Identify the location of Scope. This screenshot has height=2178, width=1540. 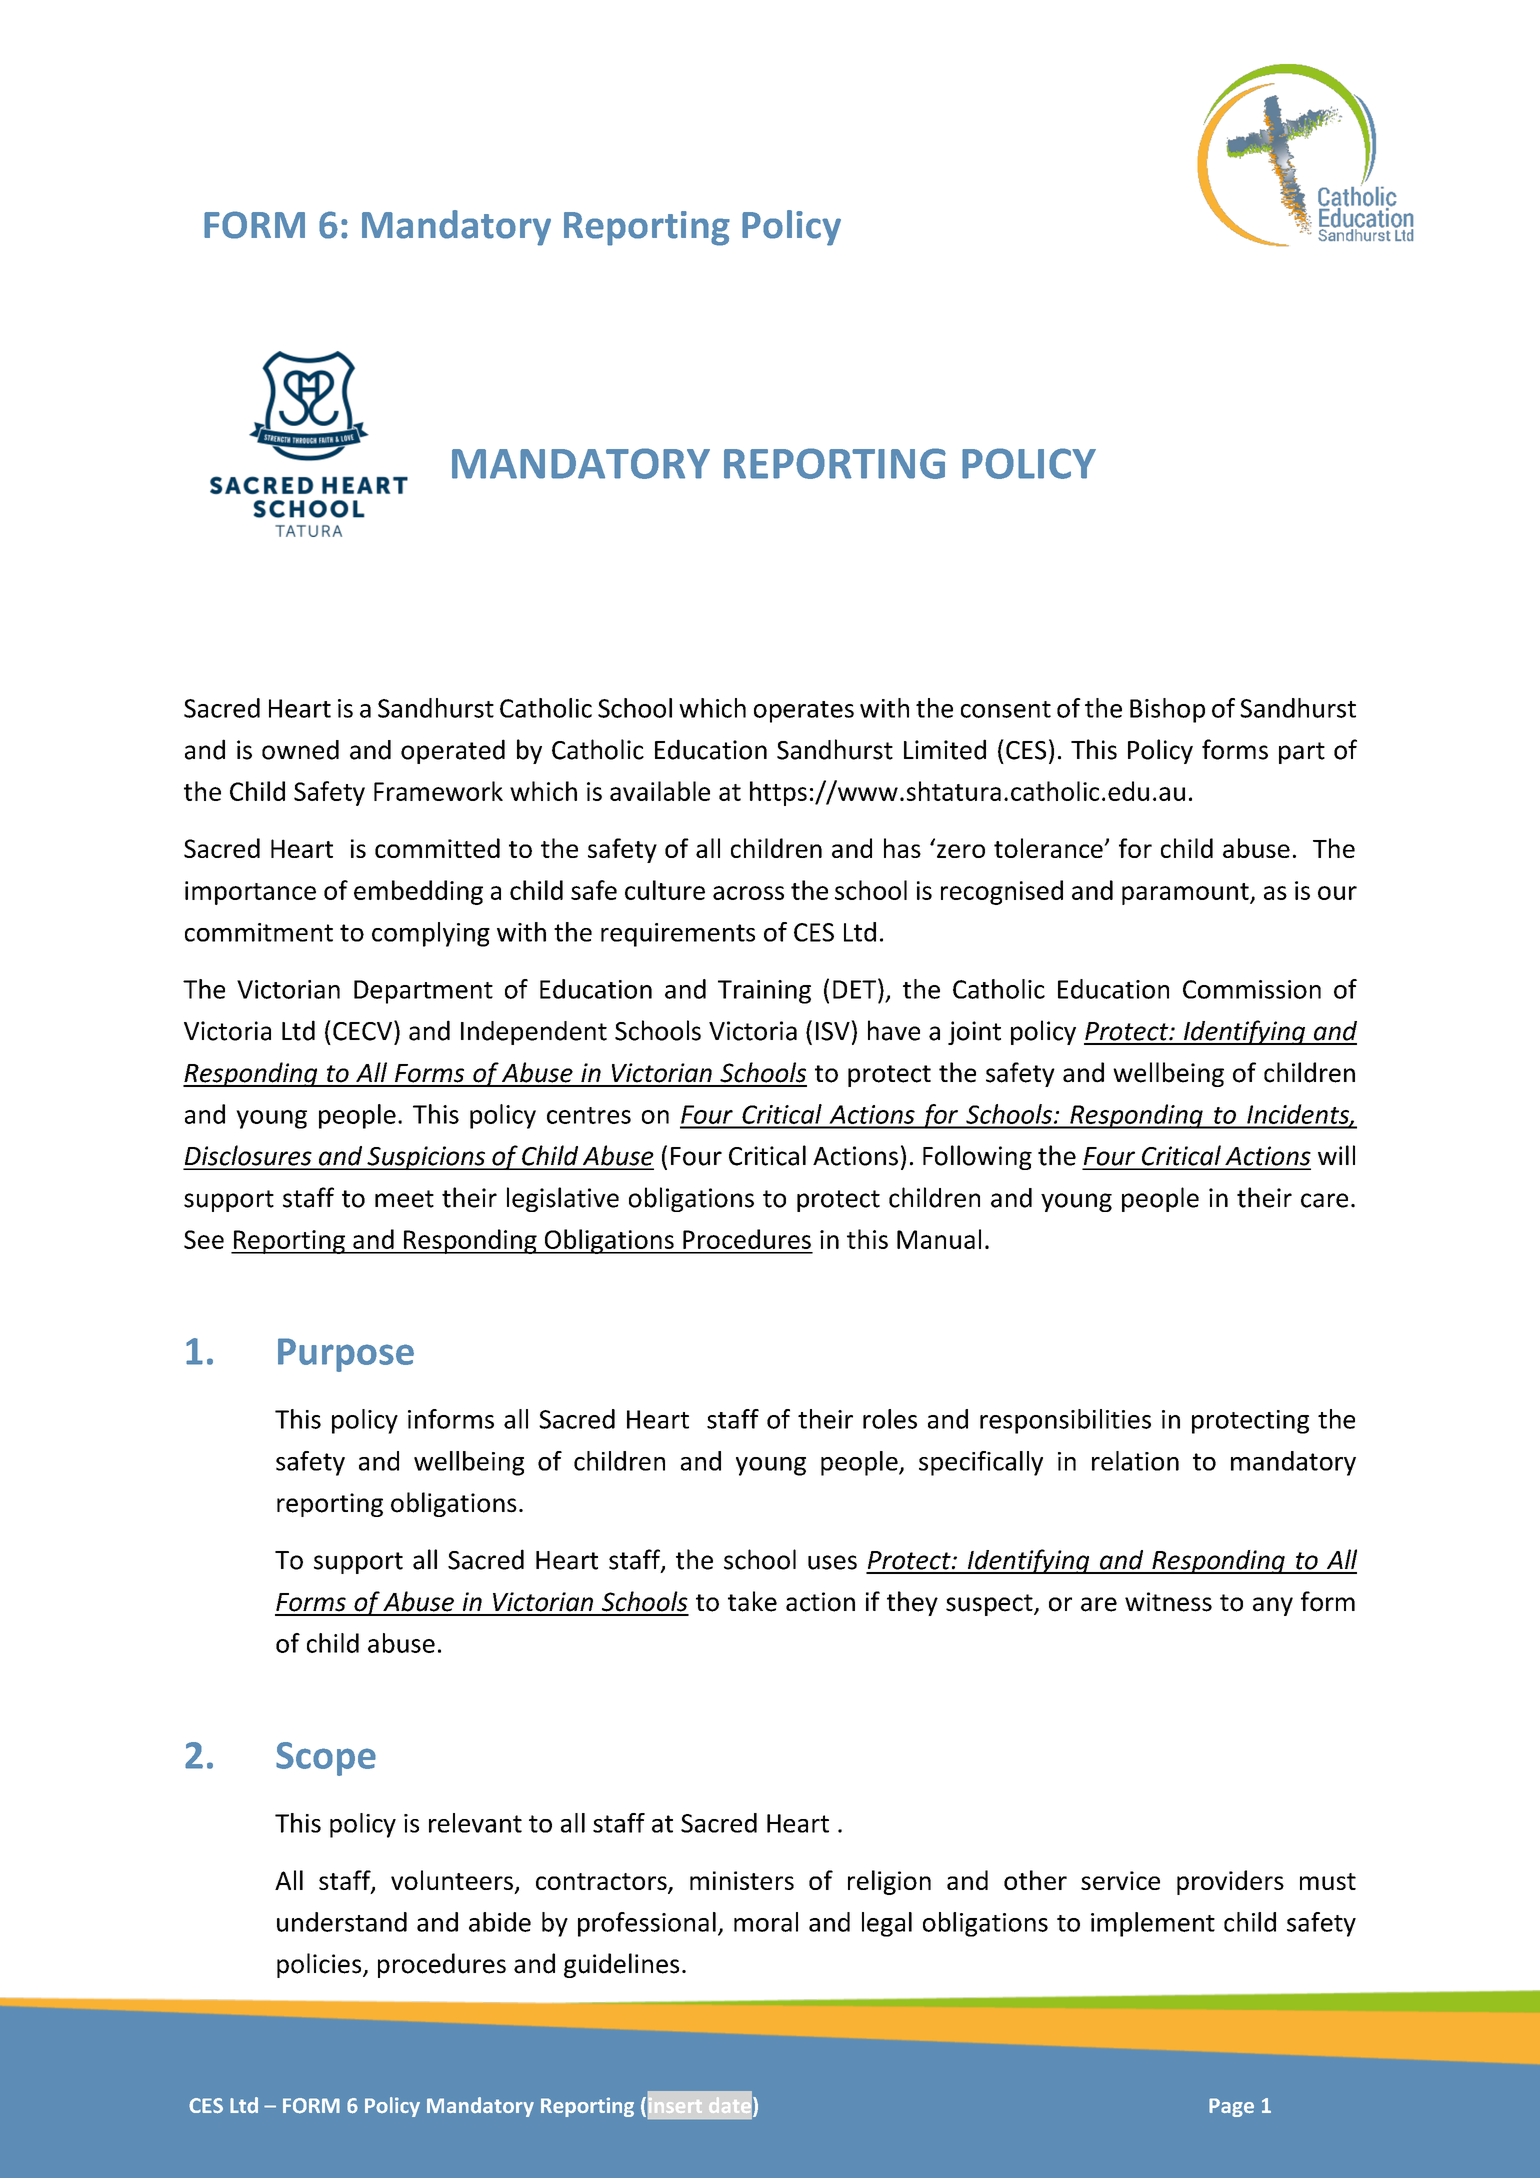
(326, 1759).
